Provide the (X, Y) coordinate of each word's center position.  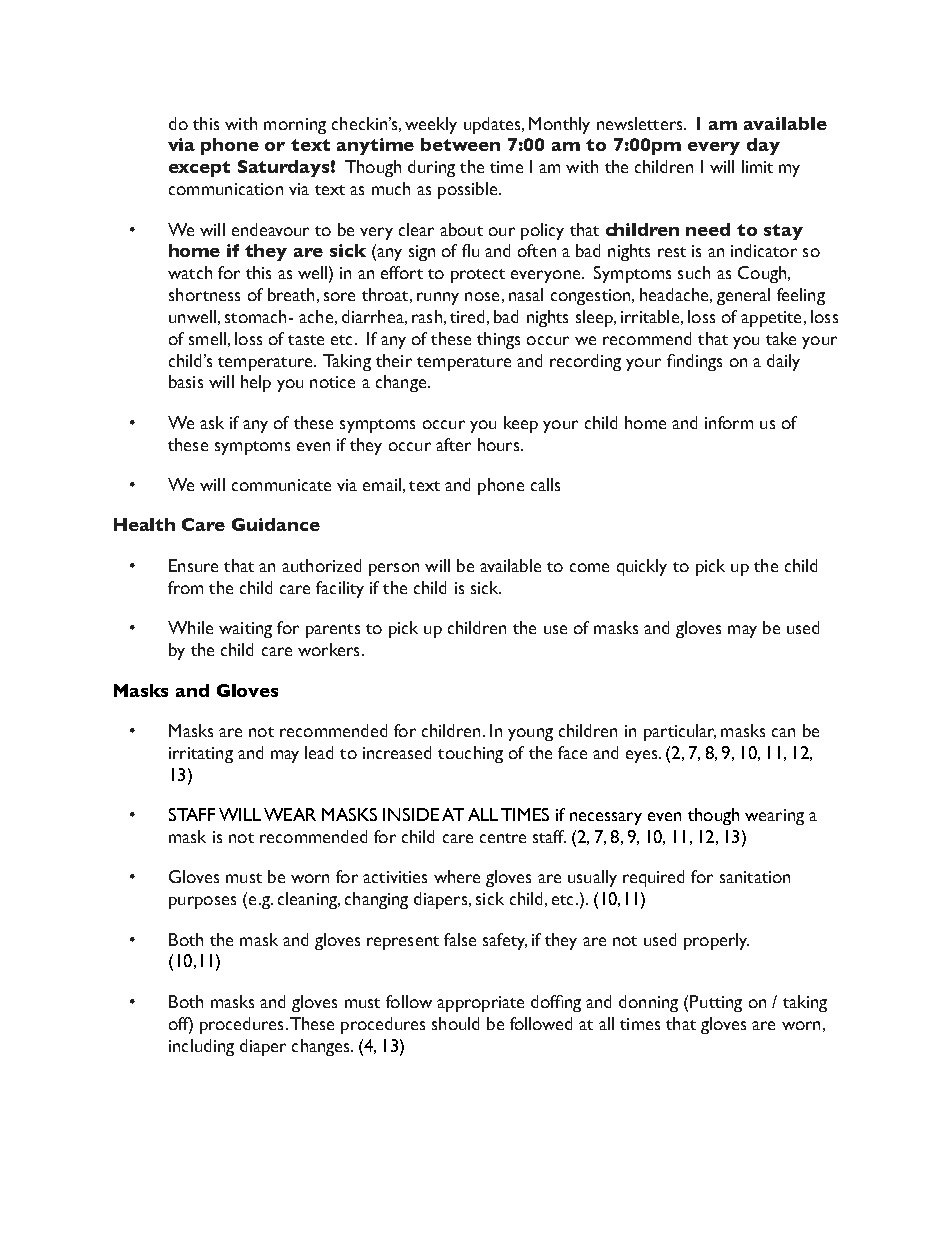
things (498, 340)
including (201, 1047)
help (256, 383)
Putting (716, 1003)
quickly (642, 567)
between (460, 144)
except (199, 169)
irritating (201, 755)
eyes (643, 756)
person (394, 569)
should (455, 1023)
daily (783, 362)
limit (757, 166)
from (185, 587)
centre (503, 838)
